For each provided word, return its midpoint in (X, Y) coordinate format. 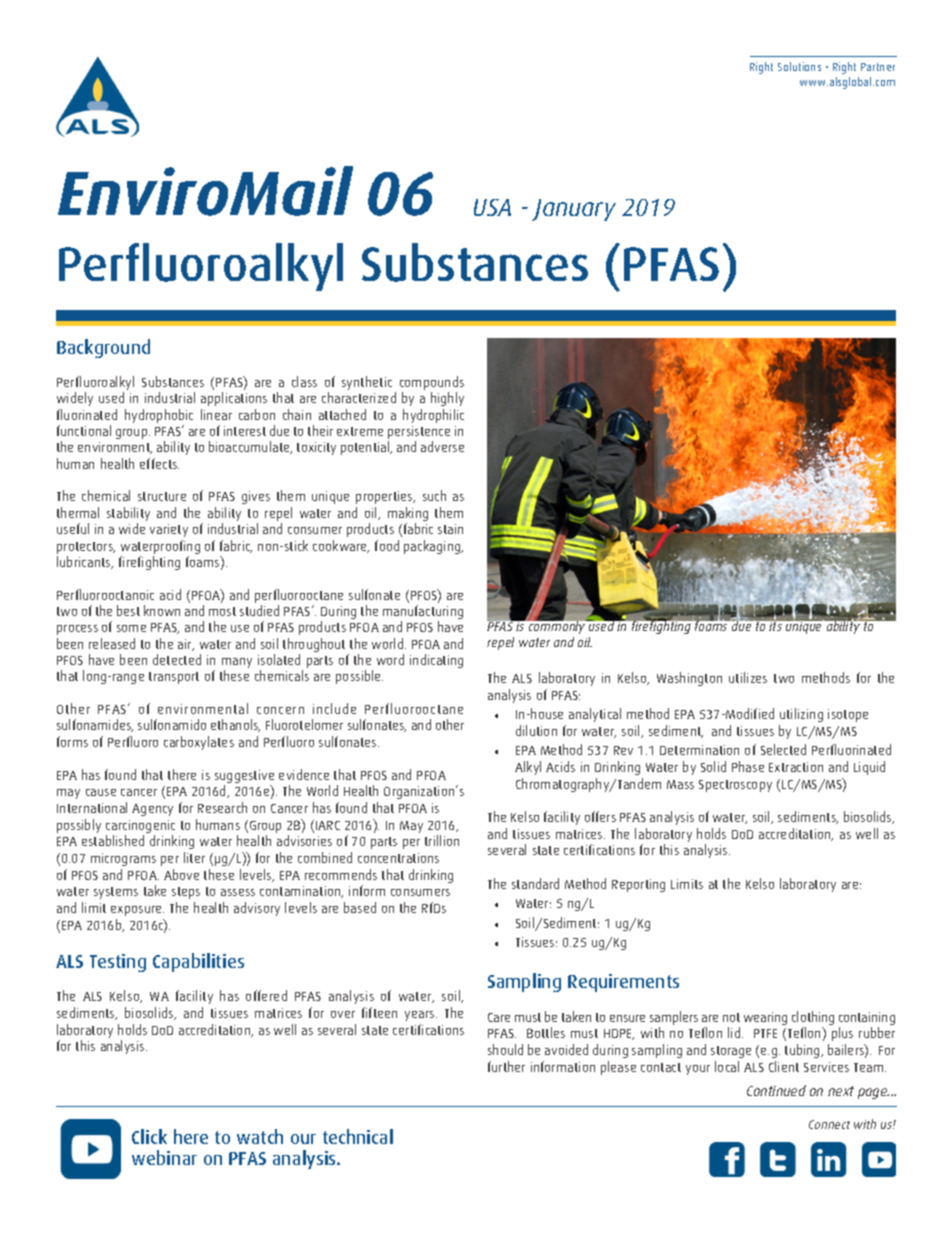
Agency (152, 810)
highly (447, 399)
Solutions (799, 66)
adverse (442, 446)
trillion (442, 840)
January (574, 210)
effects (159, 463)
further (506, 1066)
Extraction (796, 767)
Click (149, 1136)
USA (492, 207)
